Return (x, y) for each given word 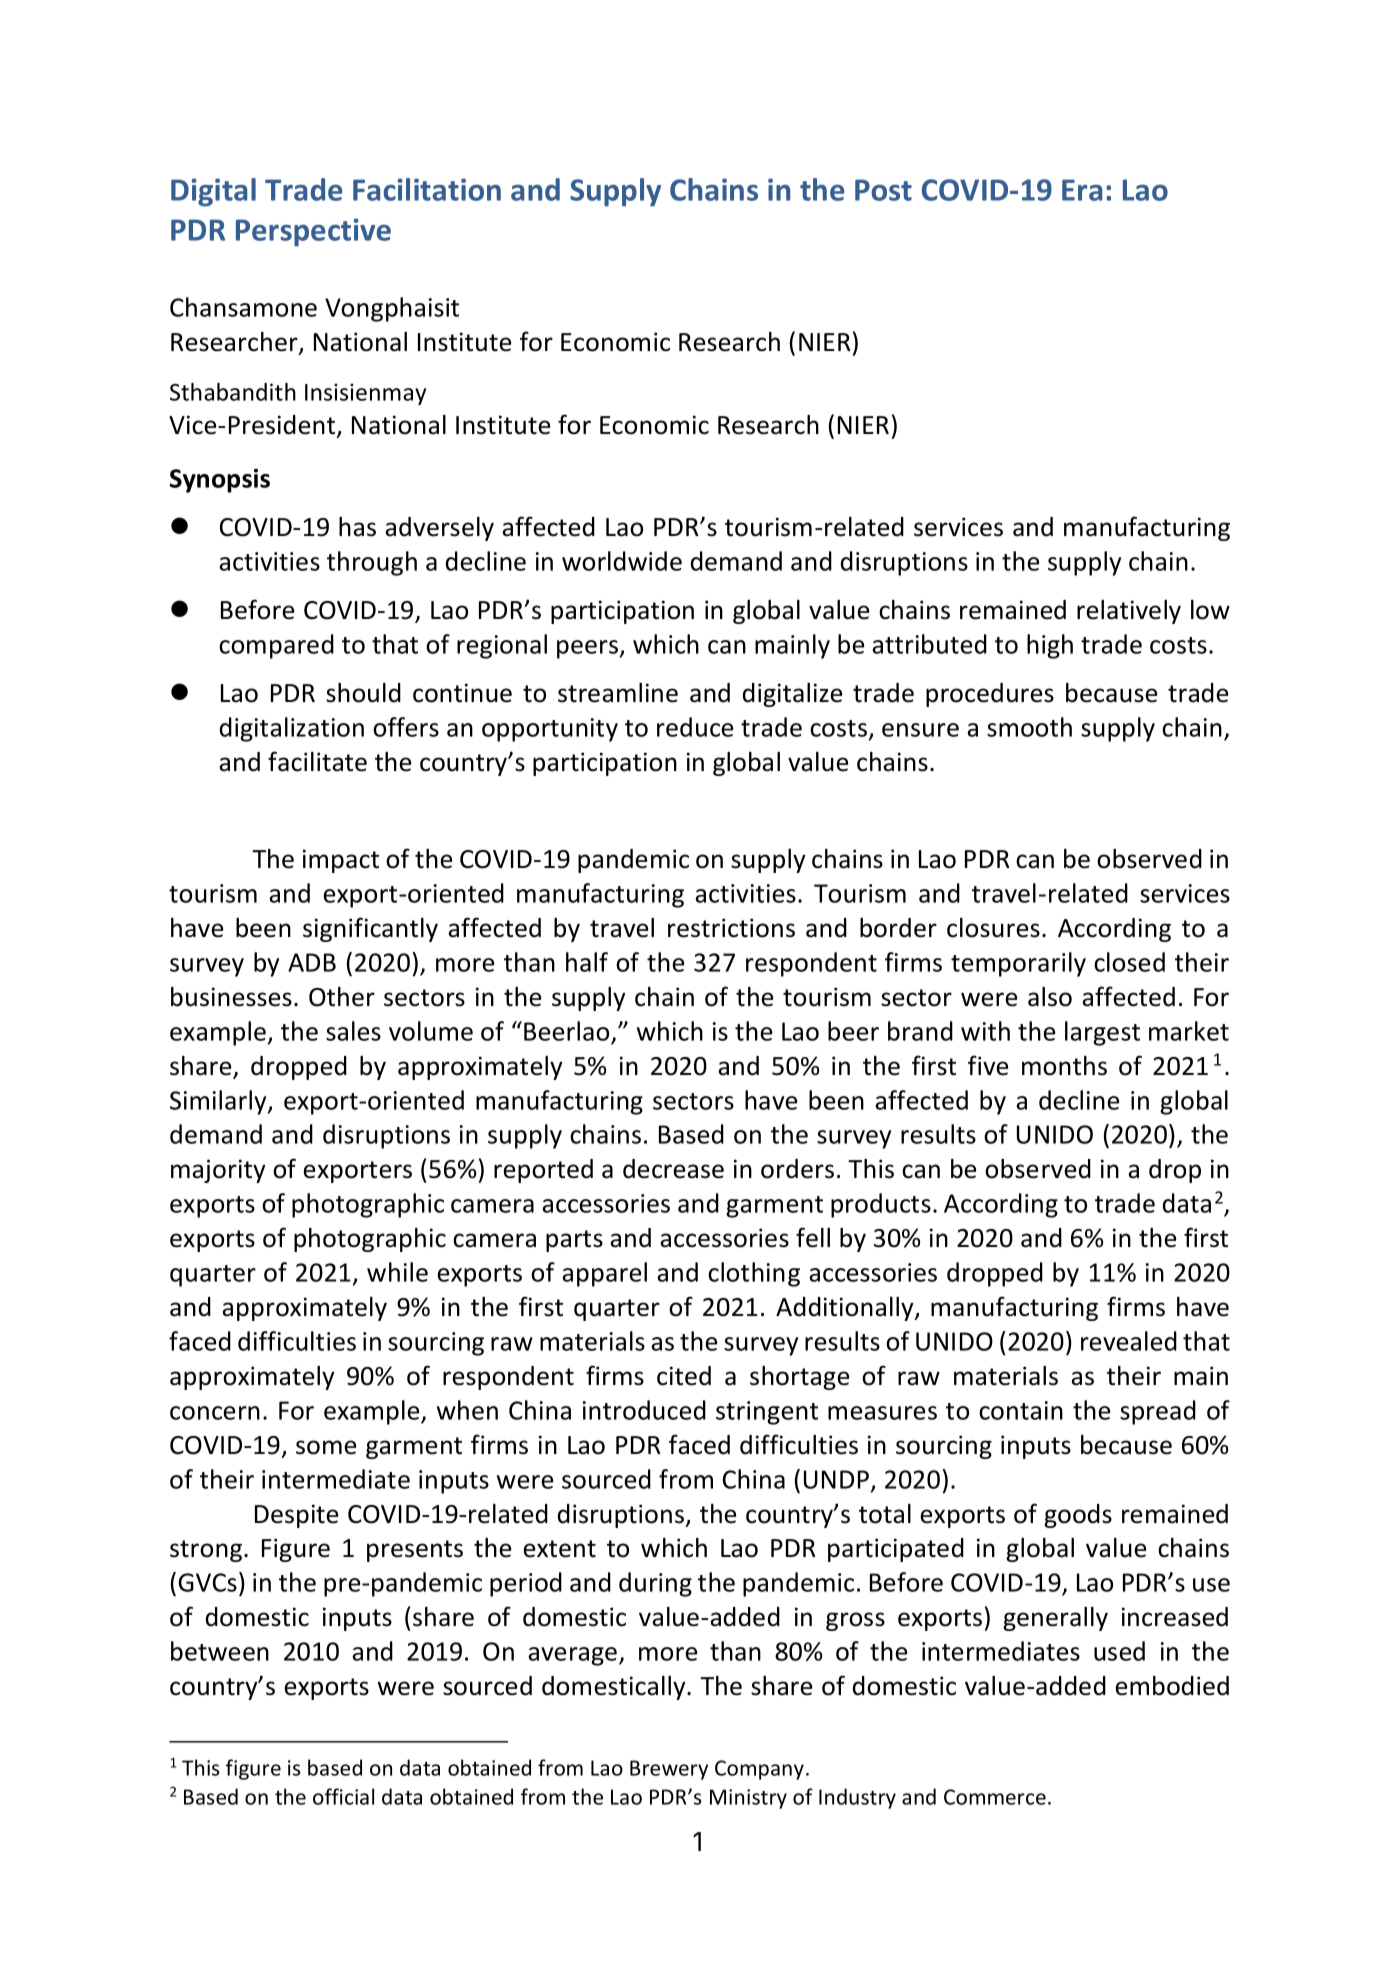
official (343, 1796)
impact (341, 861)
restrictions (731, 928)
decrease (673, 1169)
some (326, 1447)
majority (218, 1171)
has (357, 527)
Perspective (313, 232)
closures (993, 928)
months (1064, 1066)
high (1050, 646)
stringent (767, 1413)
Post (883, 190)
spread (1158, 1412)
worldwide (622, 561)
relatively (1129, 612)
